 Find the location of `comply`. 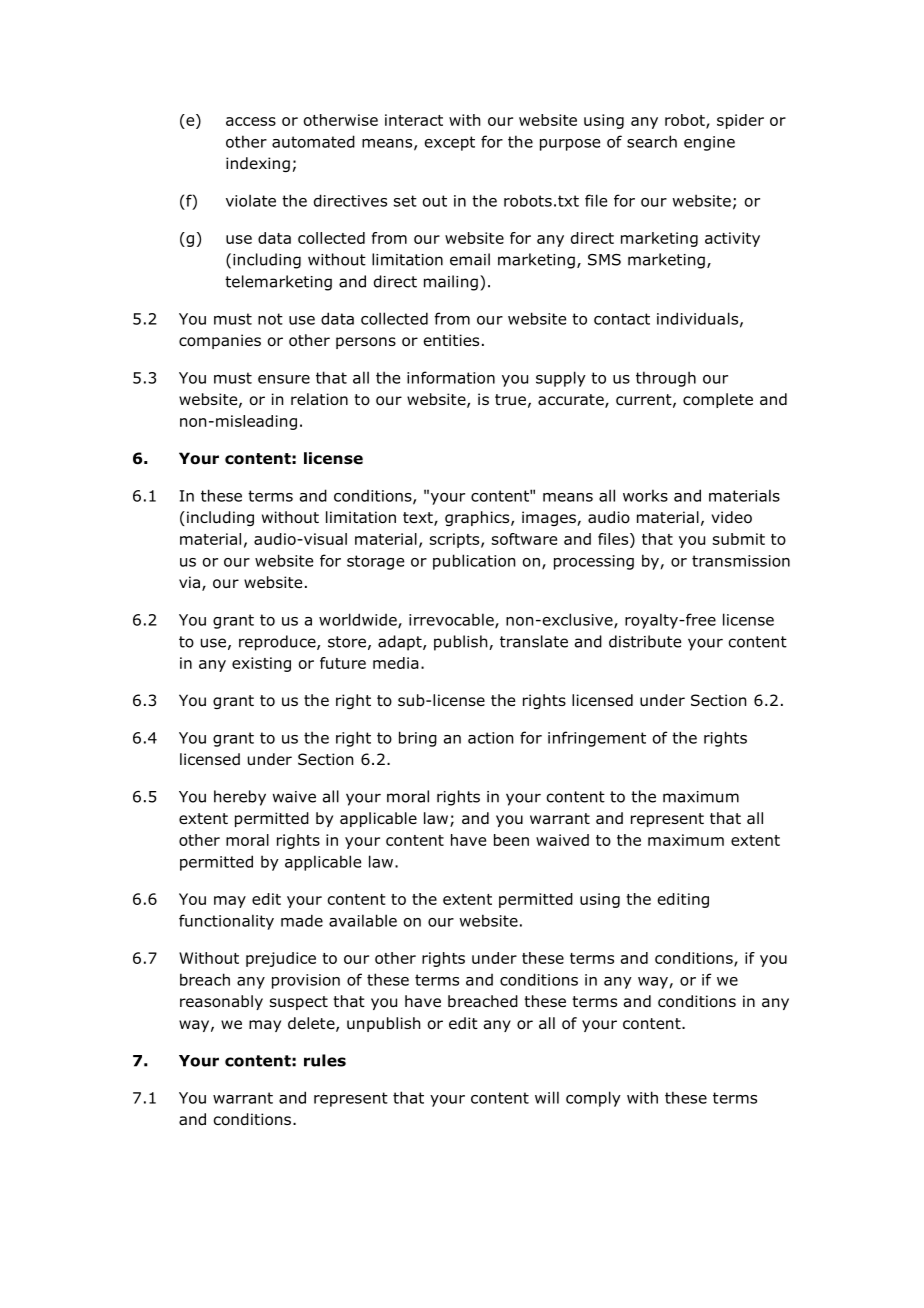

comply is located at coordinates (593, 1099).
